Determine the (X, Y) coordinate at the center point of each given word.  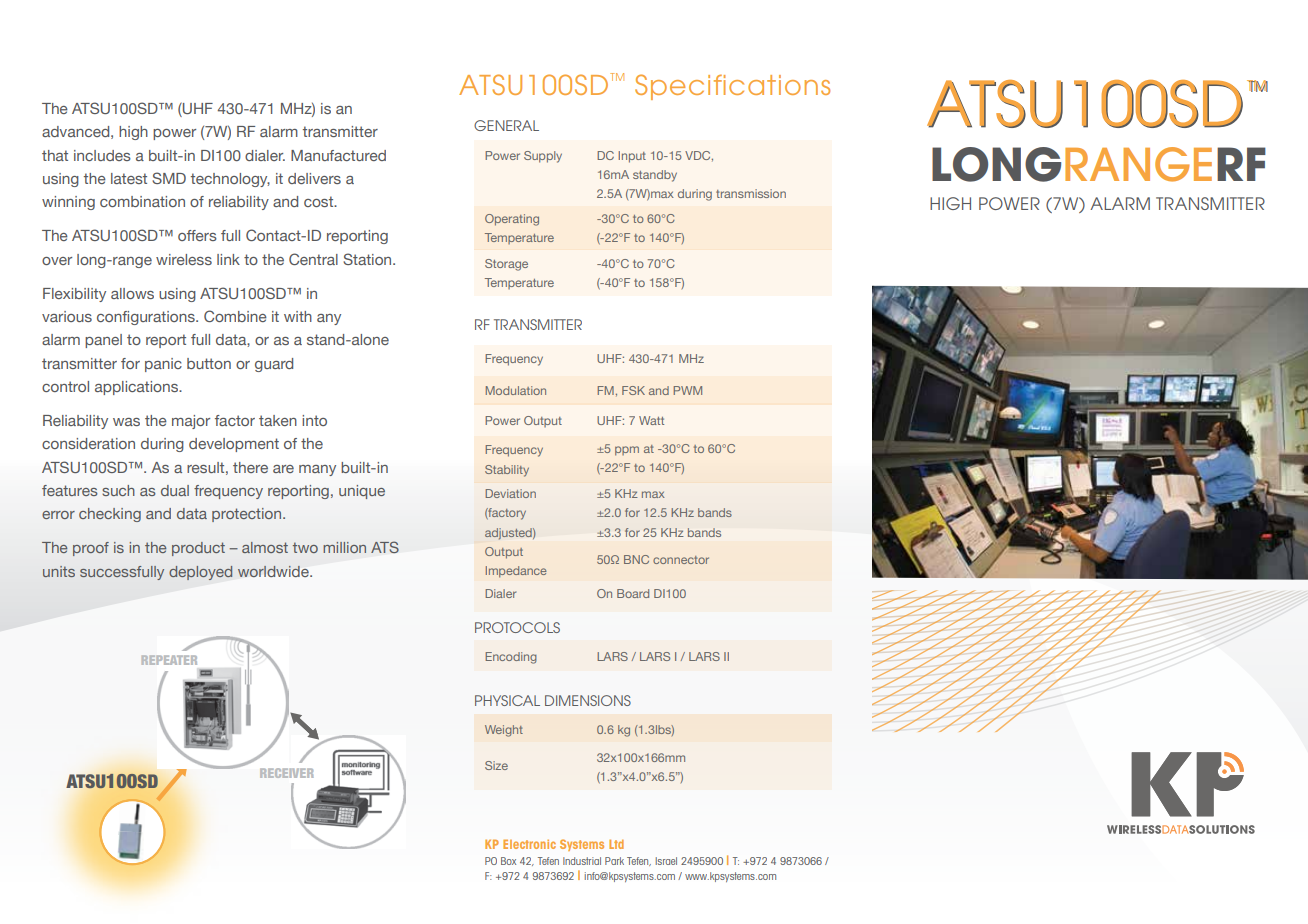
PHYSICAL (507, 700)
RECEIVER (287, 773)
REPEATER (169, 660)
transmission (751, 193)
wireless (184, 259)
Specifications (732, 87)
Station (368, 259)
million (344, 547)
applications (138, 388)
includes (102, 155)
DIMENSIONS (588, 700)
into (314, 420)
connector (681, 560)
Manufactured (338, 155)
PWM (688, 390)
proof (91, 549)
